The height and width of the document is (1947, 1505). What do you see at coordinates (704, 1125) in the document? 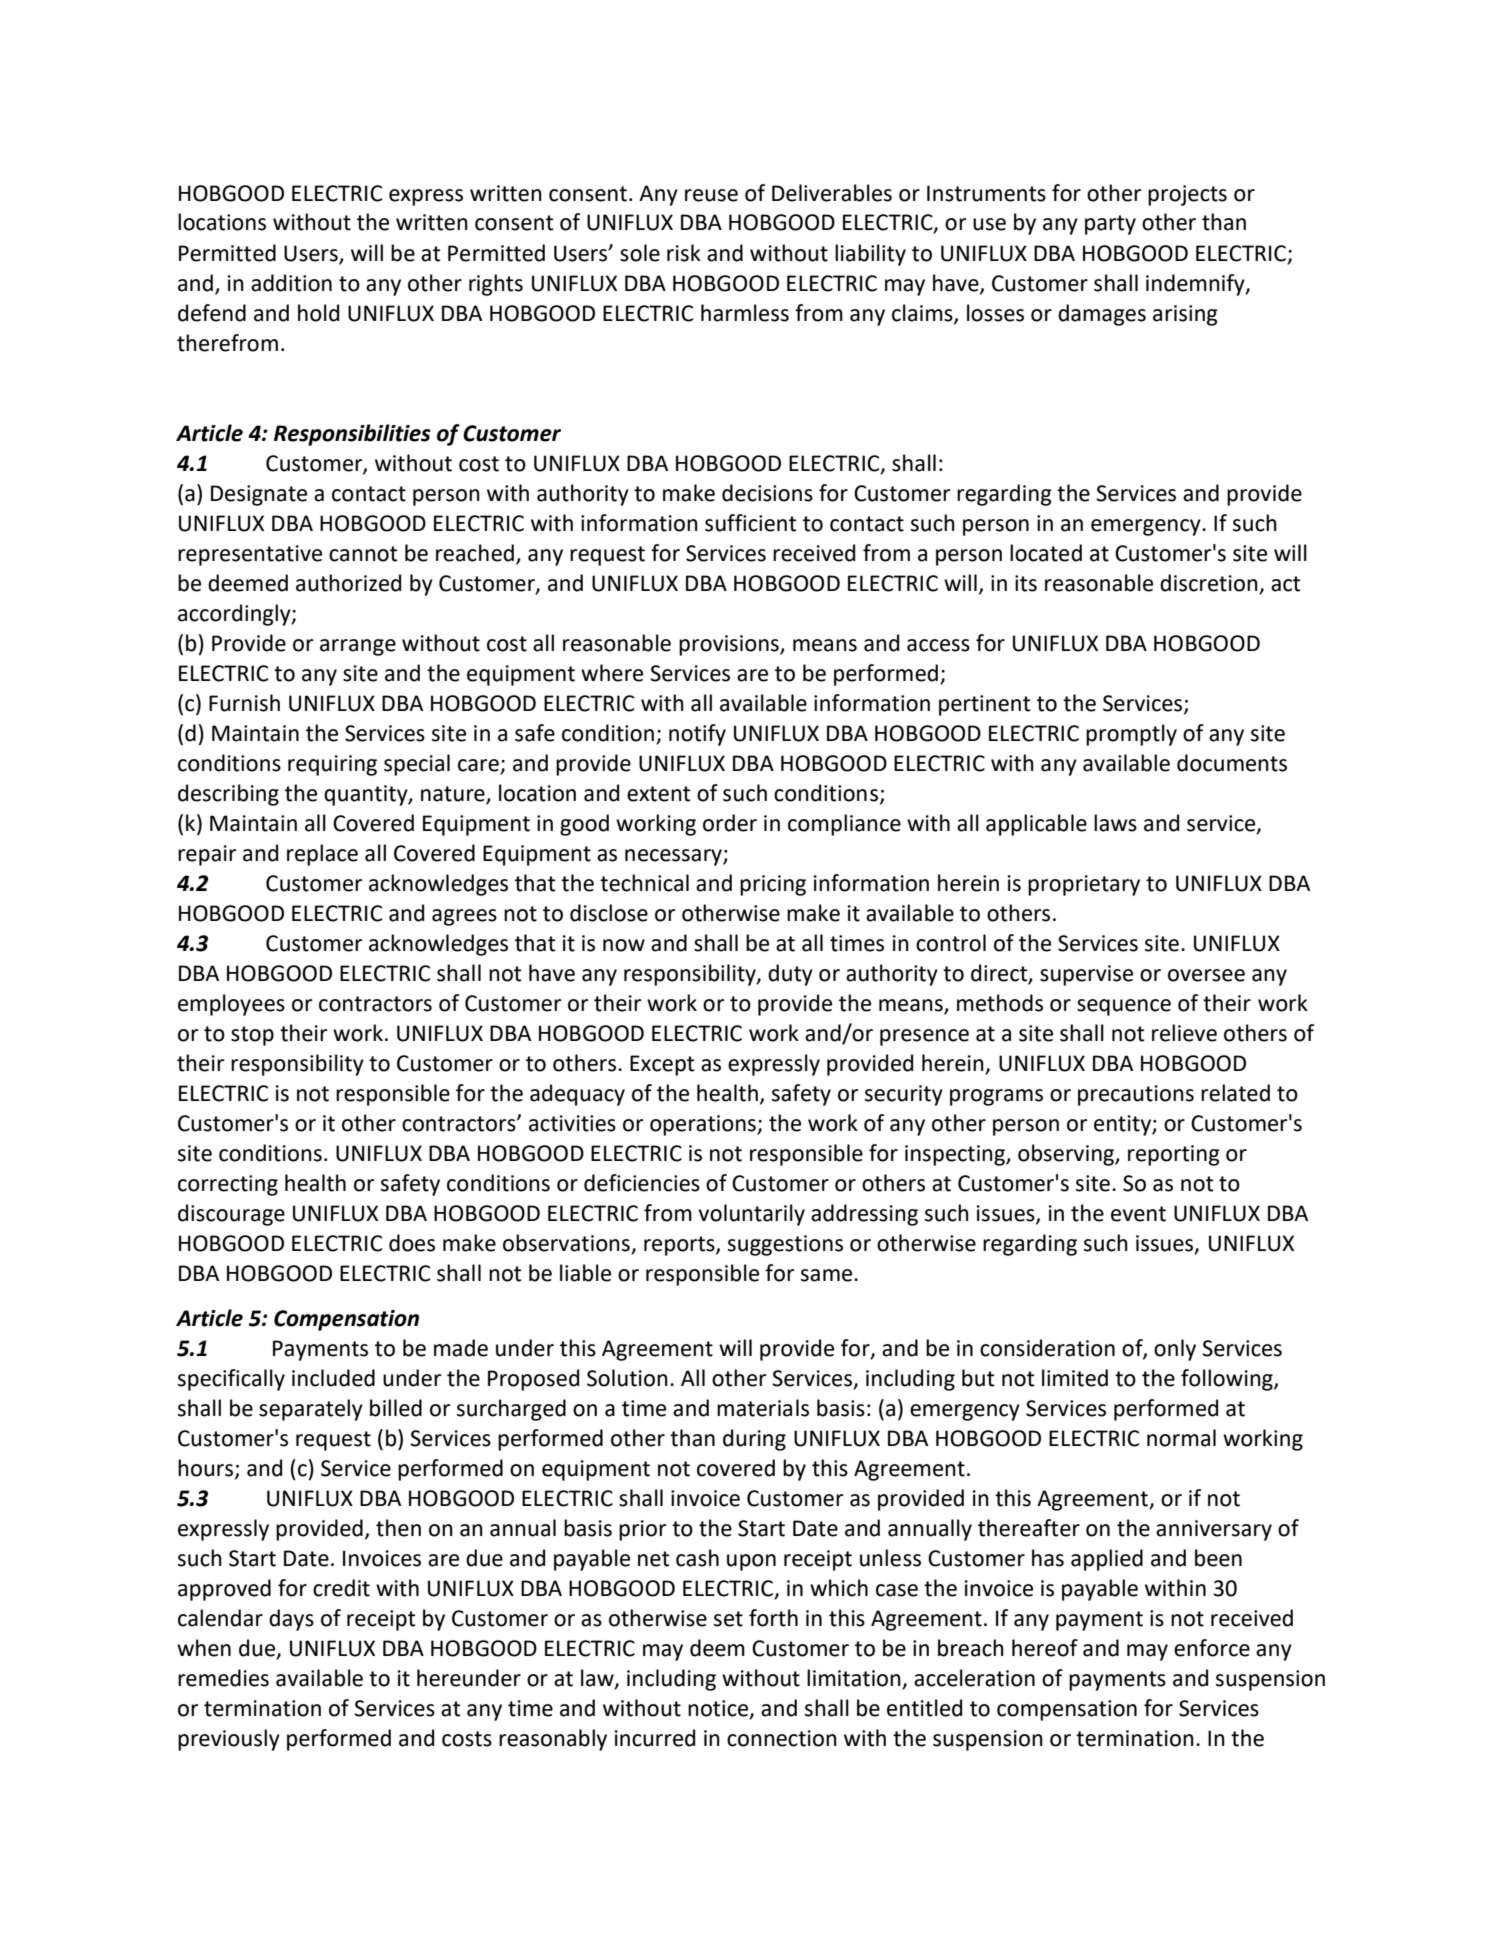
I see `operations` at bounding box center [704, 1125].
